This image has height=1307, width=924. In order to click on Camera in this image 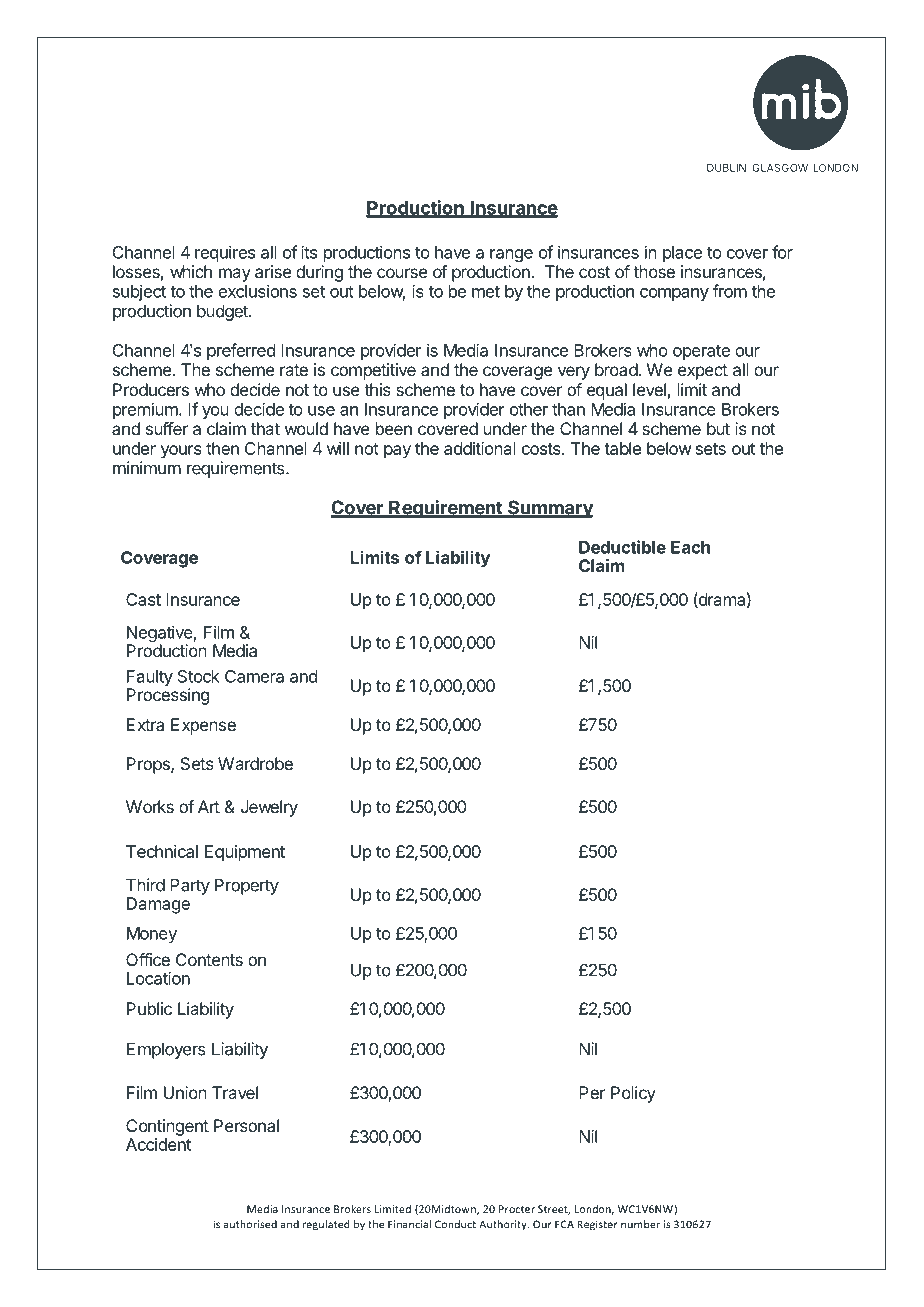, I will do `click(254, 676)`.
